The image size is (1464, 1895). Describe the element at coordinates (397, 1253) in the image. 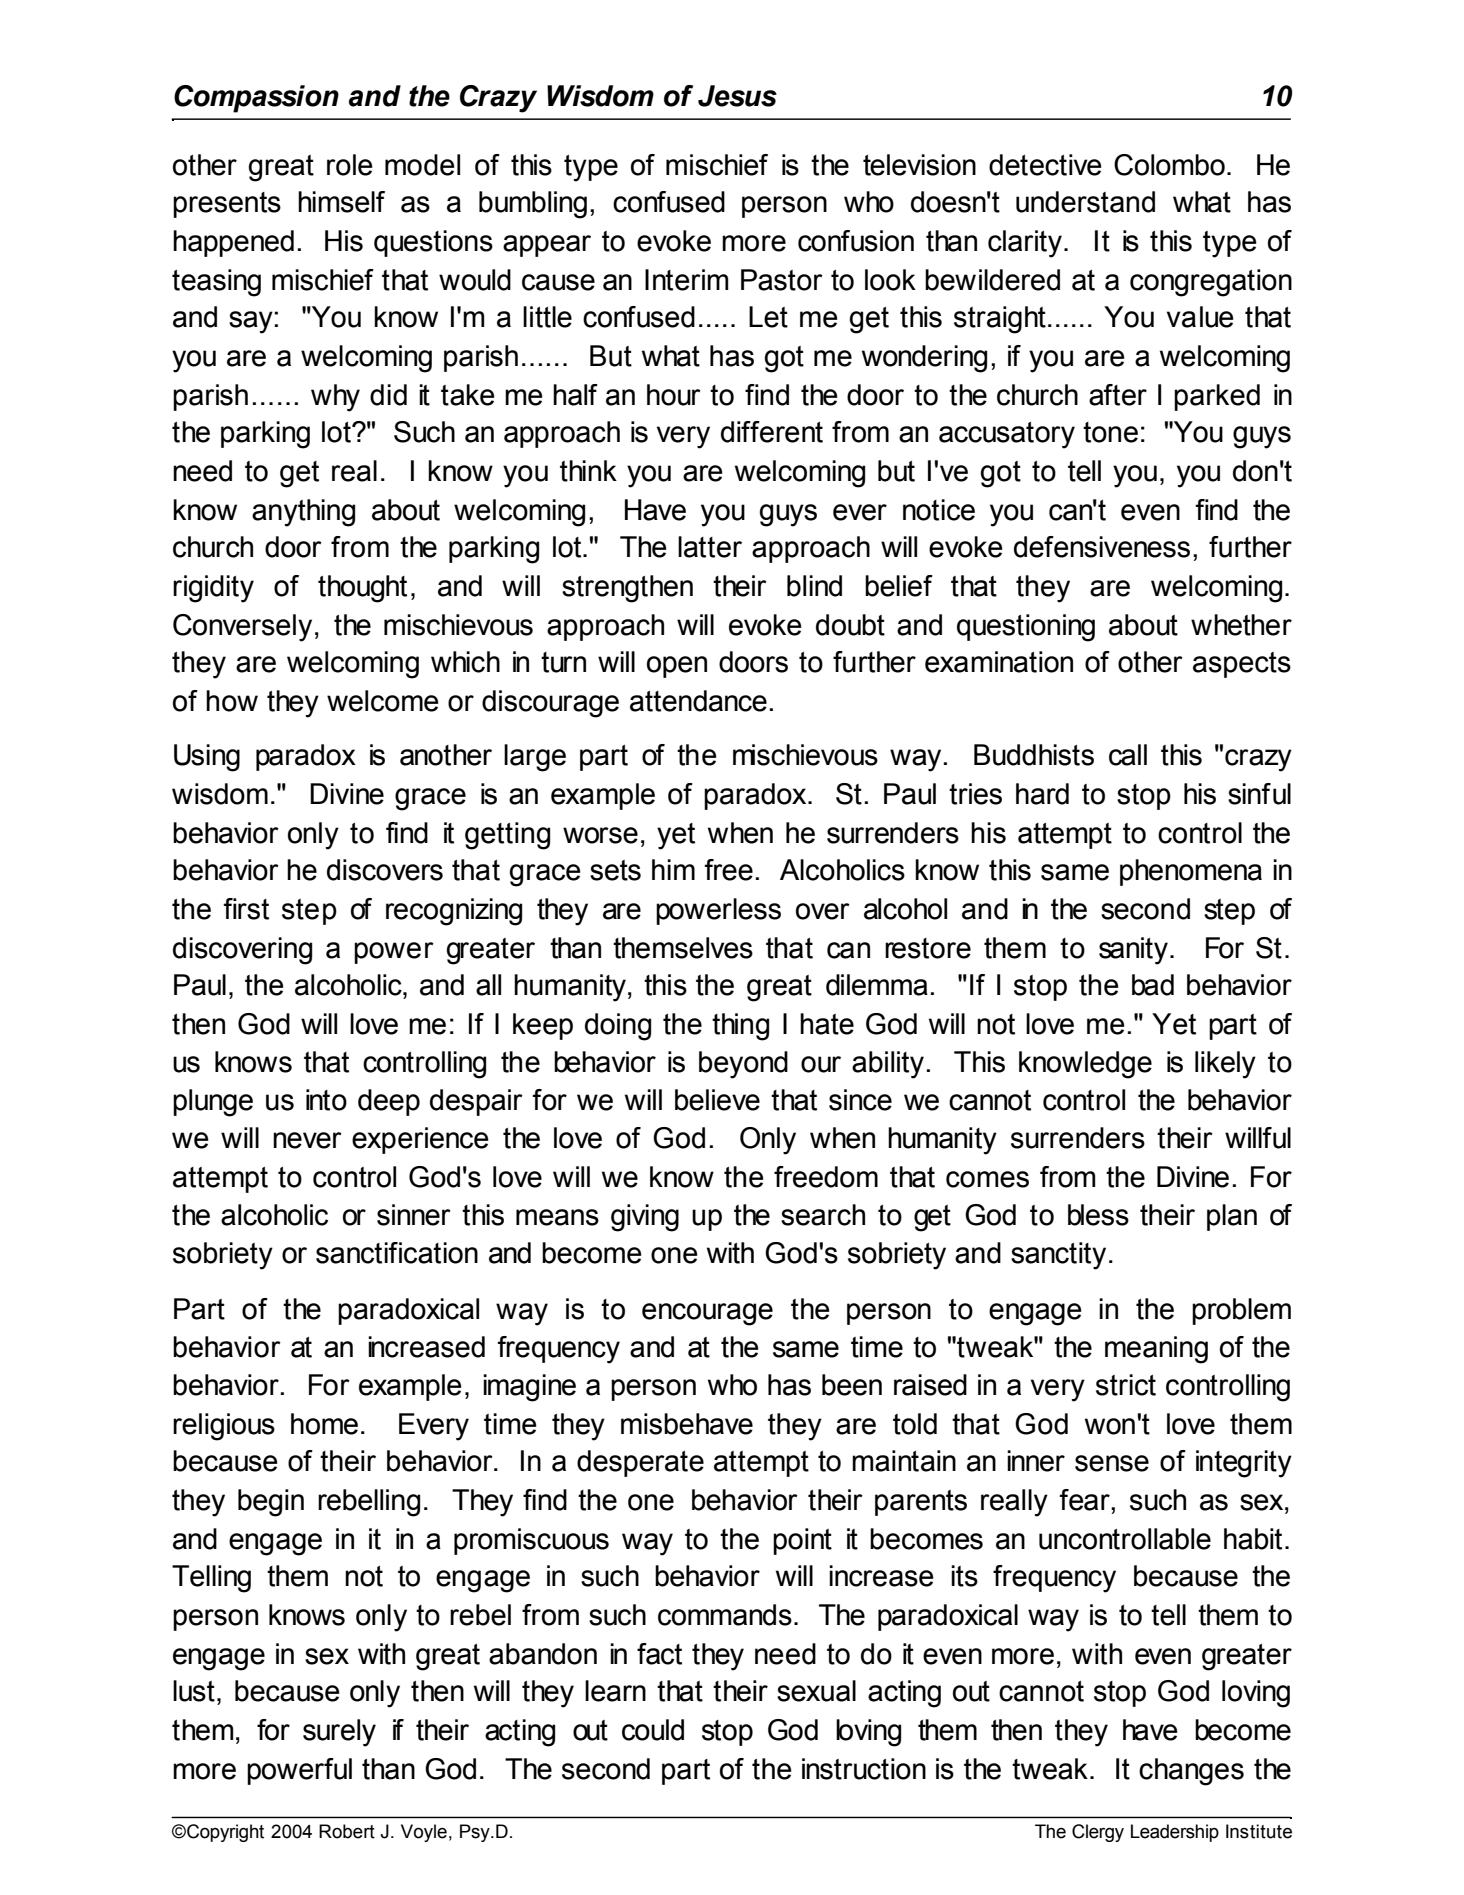

I see `sanctification` at that location.
